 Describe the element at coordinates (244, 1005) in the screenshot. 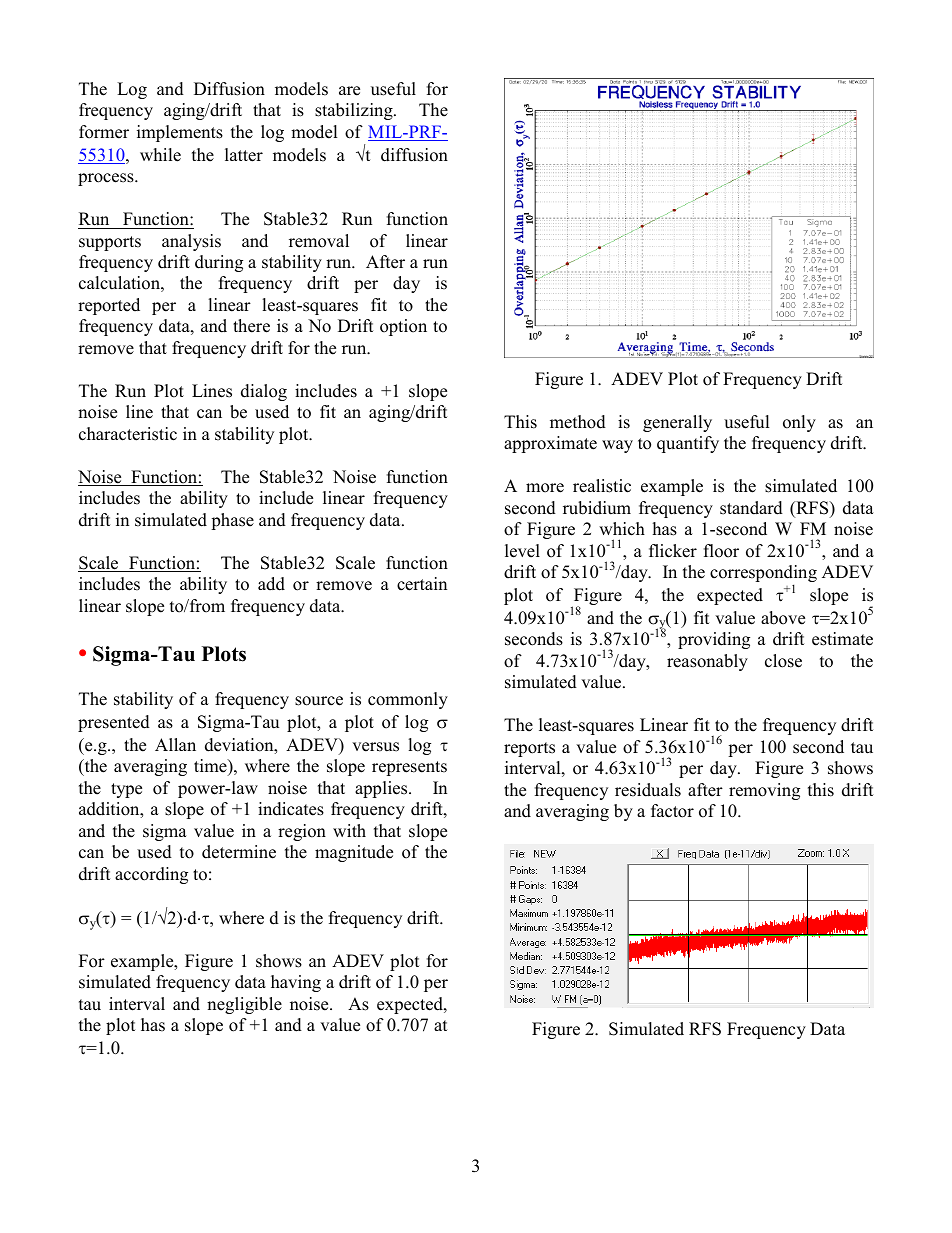

I see `negligible` at that location.
